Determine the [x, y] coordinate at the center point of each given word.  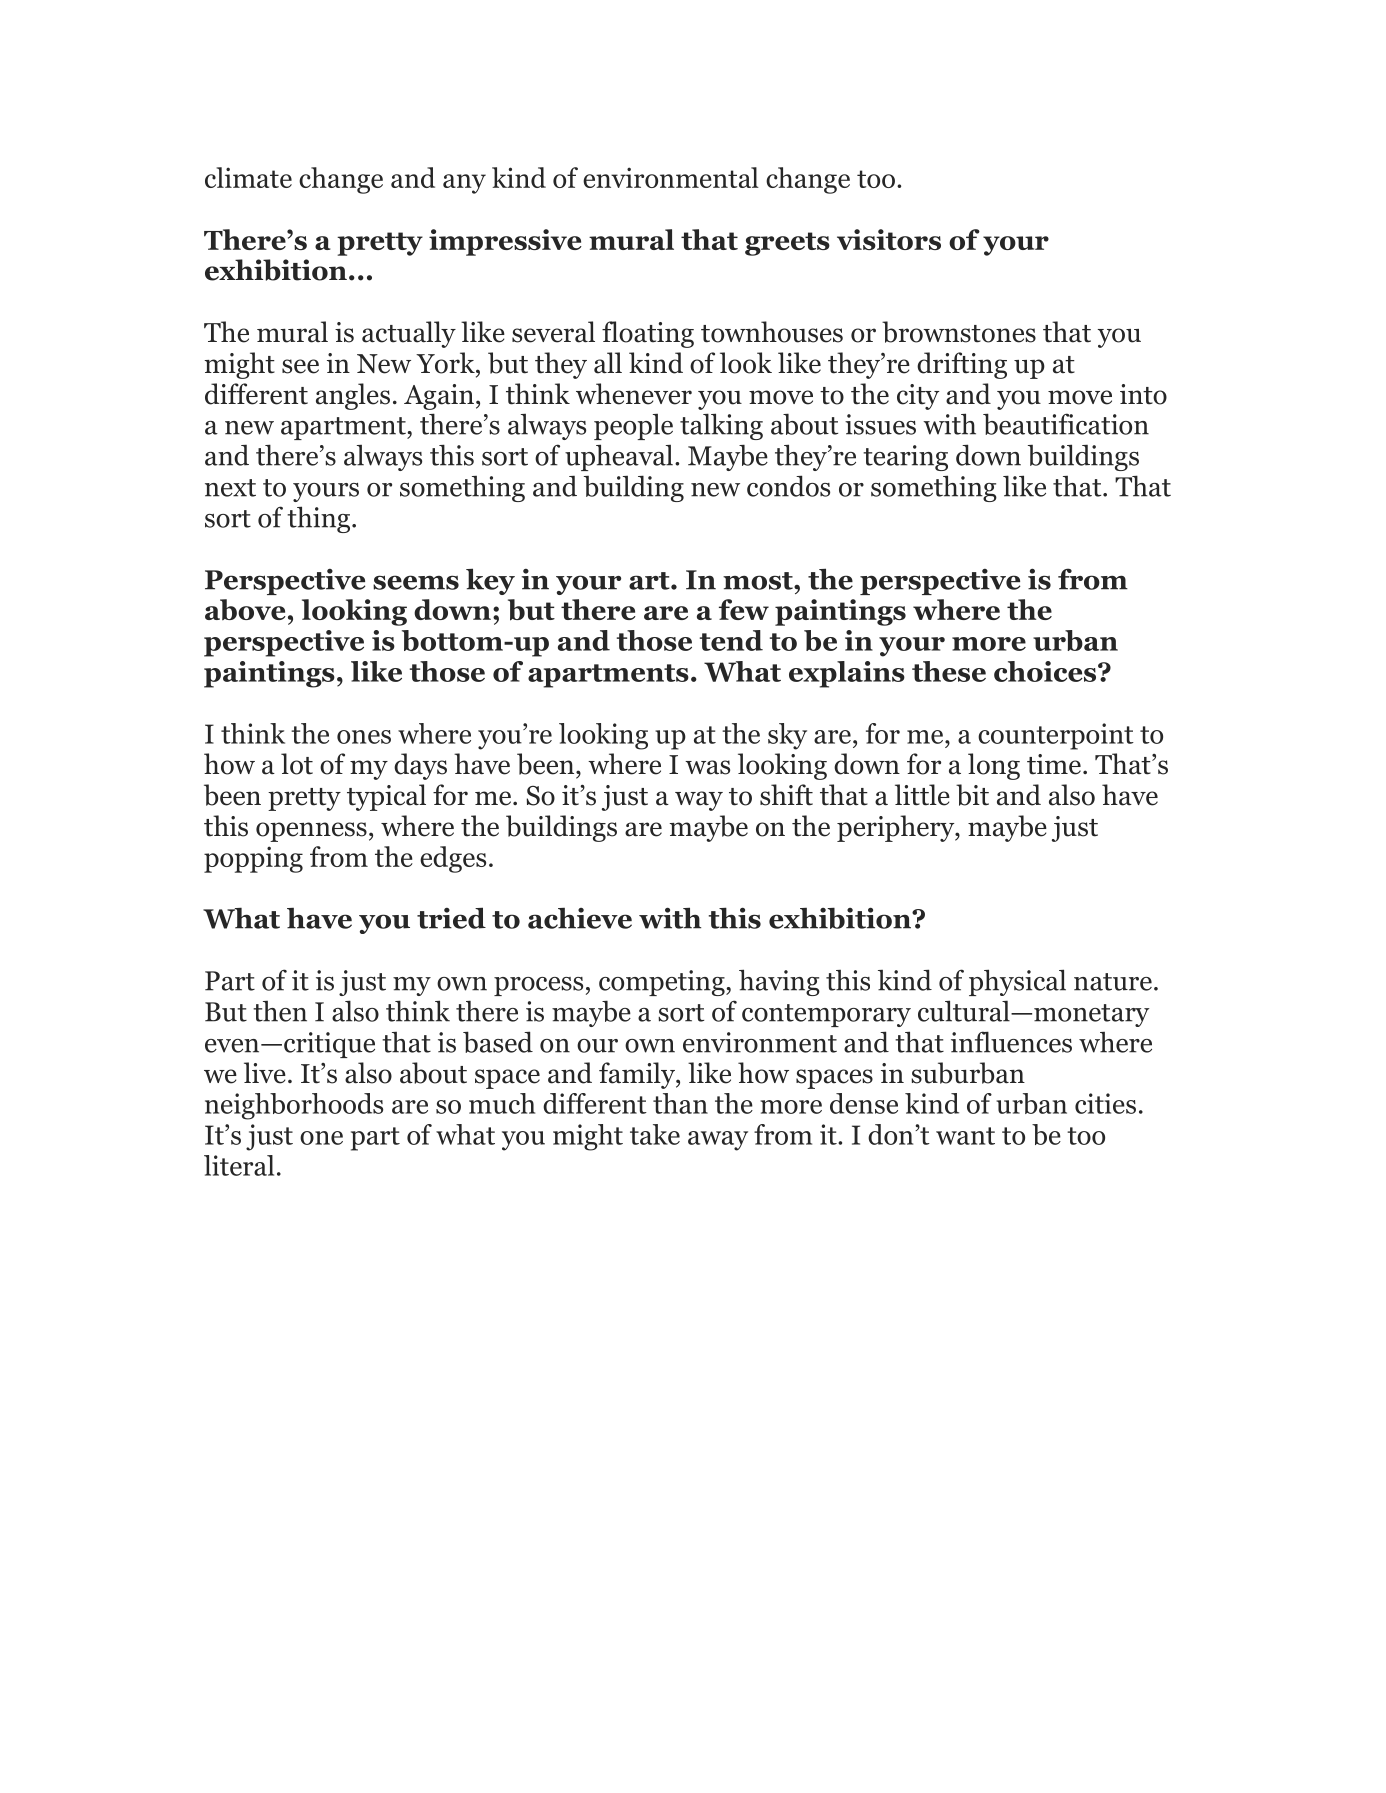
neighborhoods [294, 1106]
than [680, 1103]
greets [787, 244]
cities [1105, 1103]
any [464, 184]
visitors [889, 239]
